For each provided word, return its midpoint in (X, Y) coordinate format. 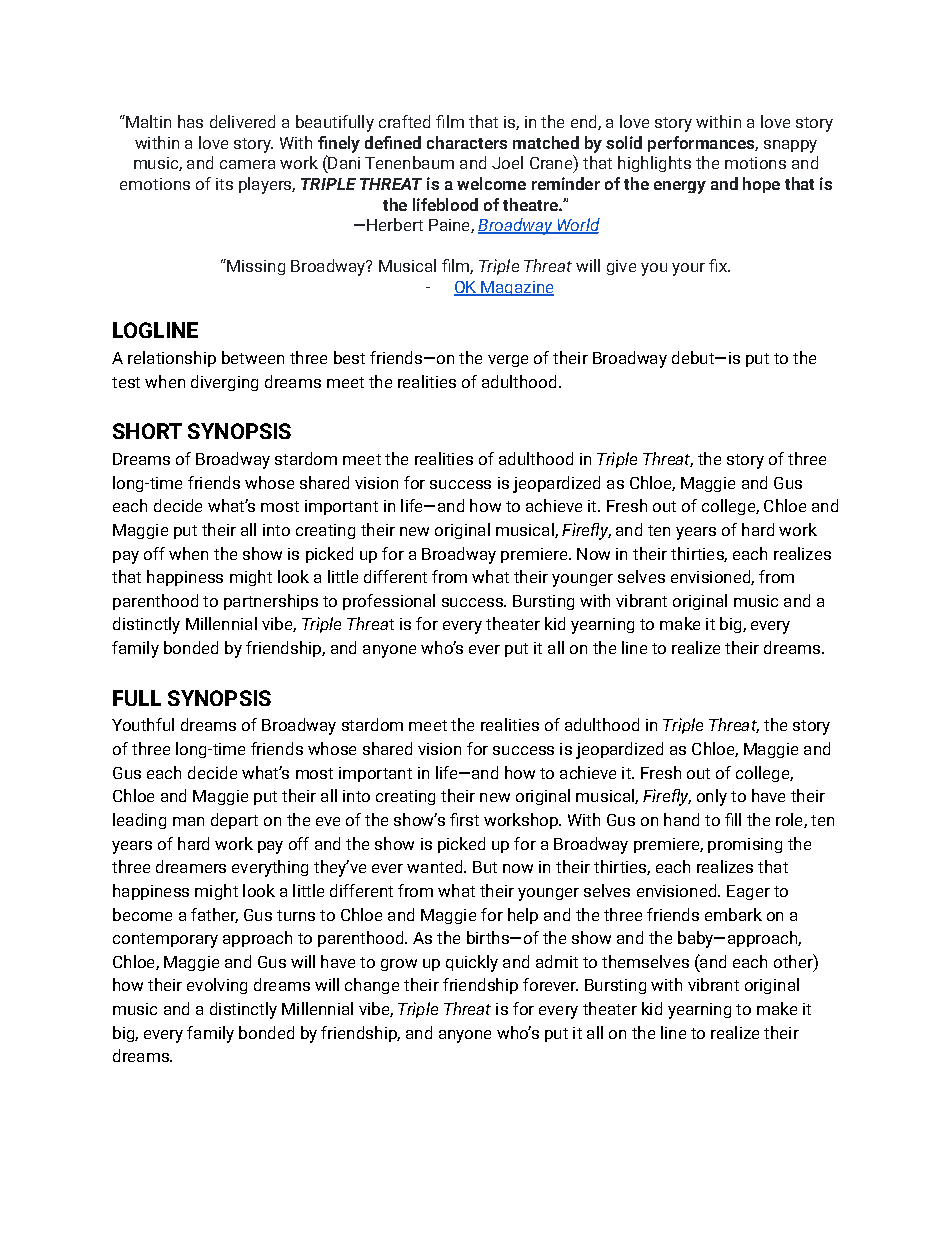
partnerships (271, 602)
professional (389, 602)
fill (733, 819)
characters (467, 142)
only (712, 797)
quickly (472, 963)
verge (508, 361)
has (190, 121)
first (464, 819)
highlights (654, 164)
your (688, 269)
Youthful (143, 724)
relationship (172, 359)
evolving (217, 986)
